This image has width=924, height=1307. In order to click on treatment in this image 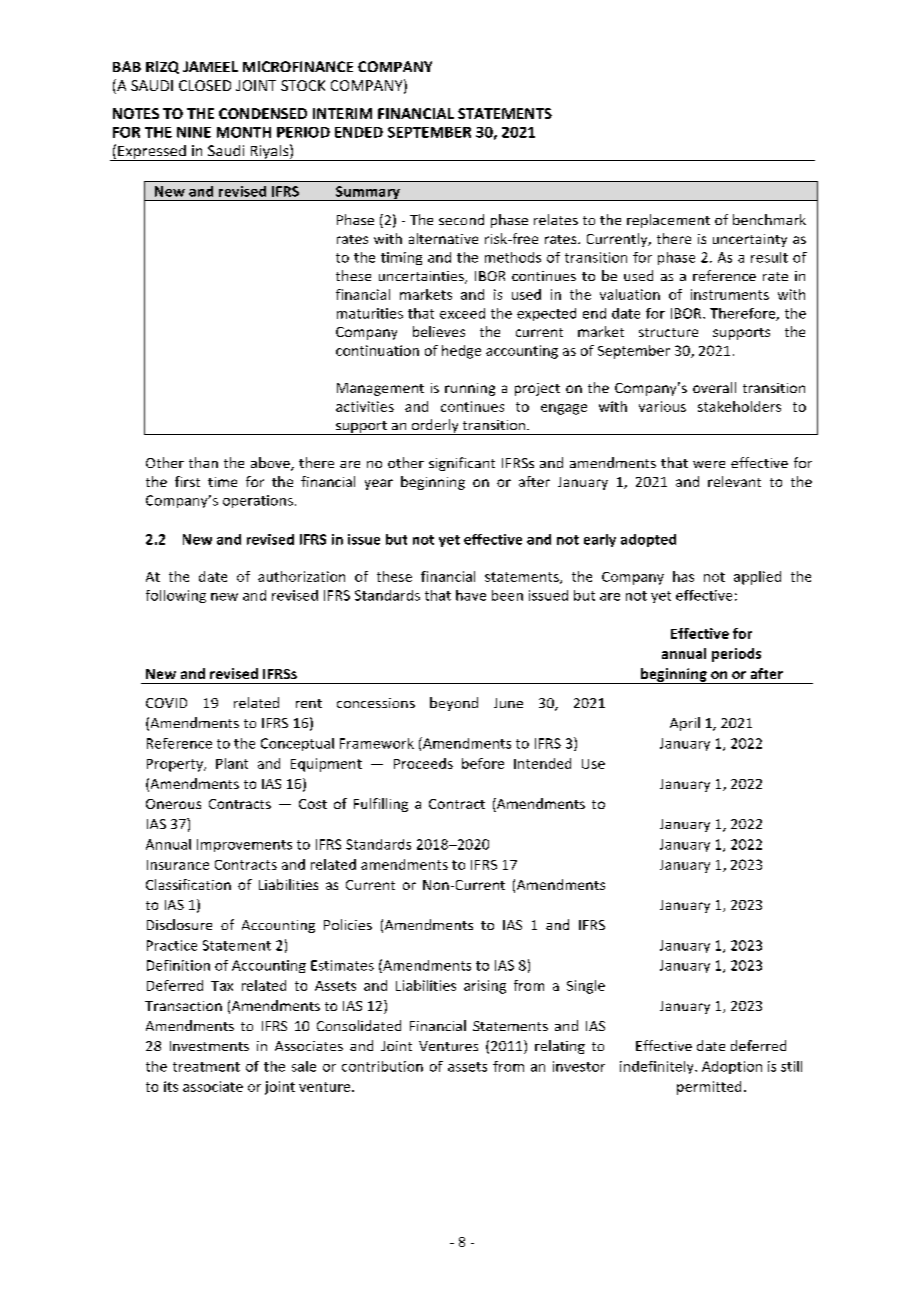, I will do `click(206, 1067)`.
